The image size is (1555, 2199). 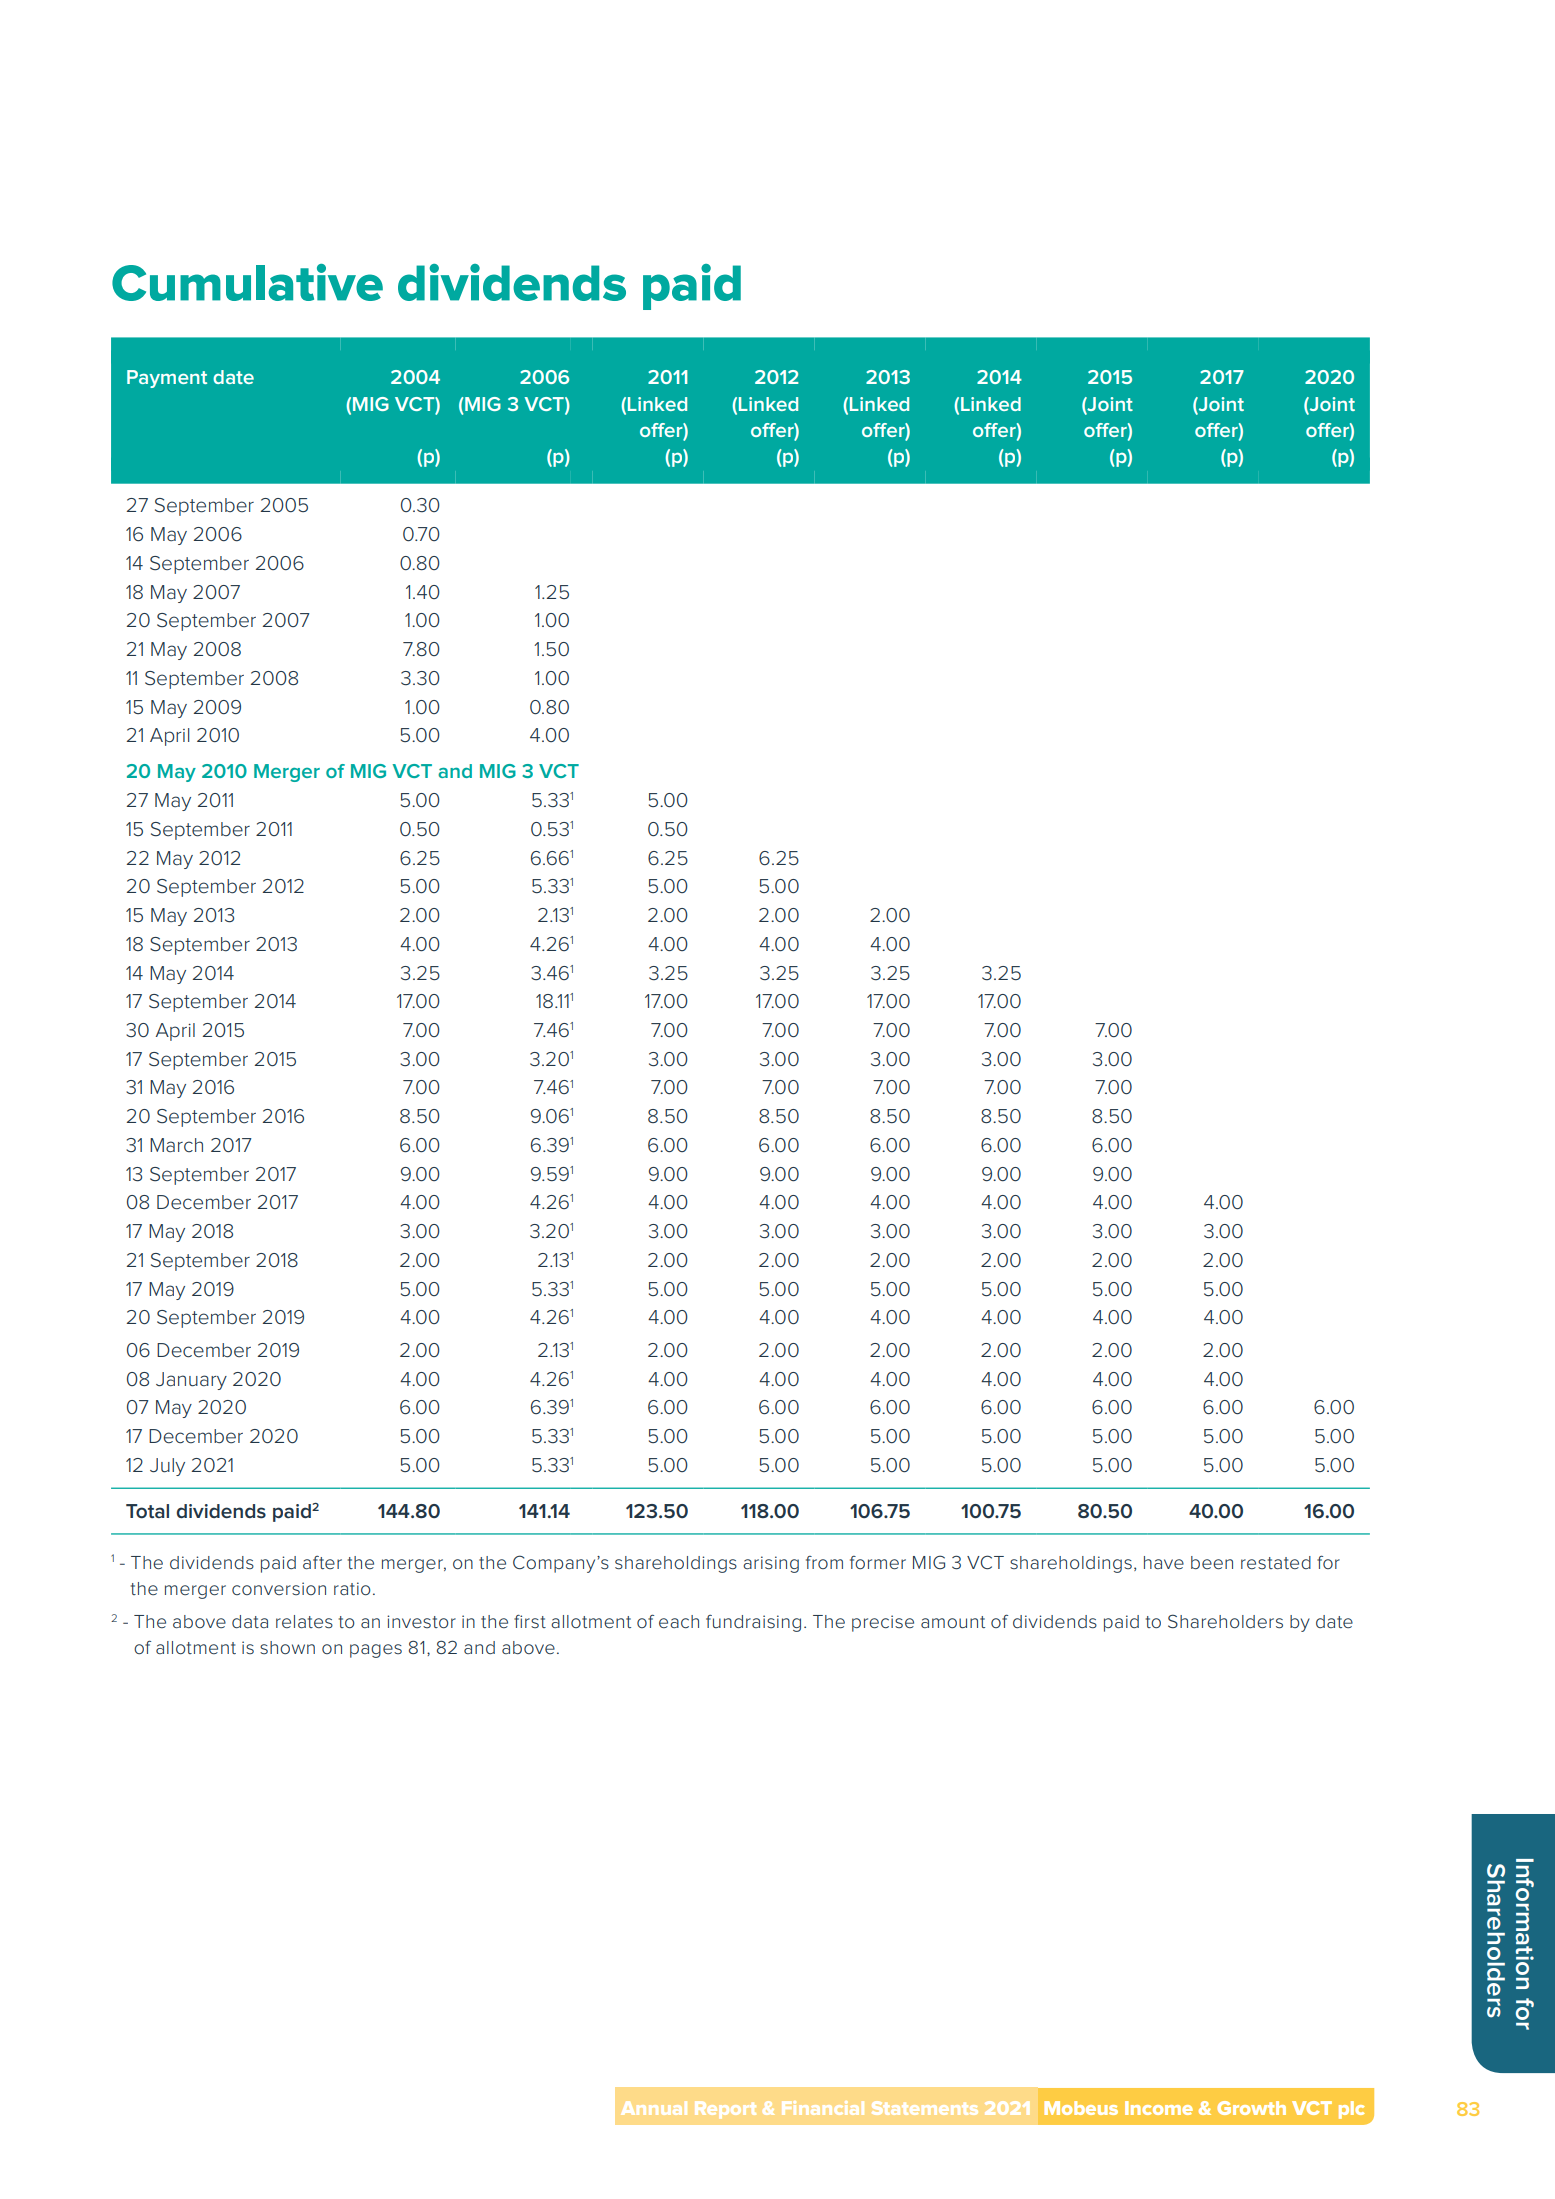 What do you see at coordinates (654, 2108) in the document?
I see `Annual` at bounding box center [654, 2108].
